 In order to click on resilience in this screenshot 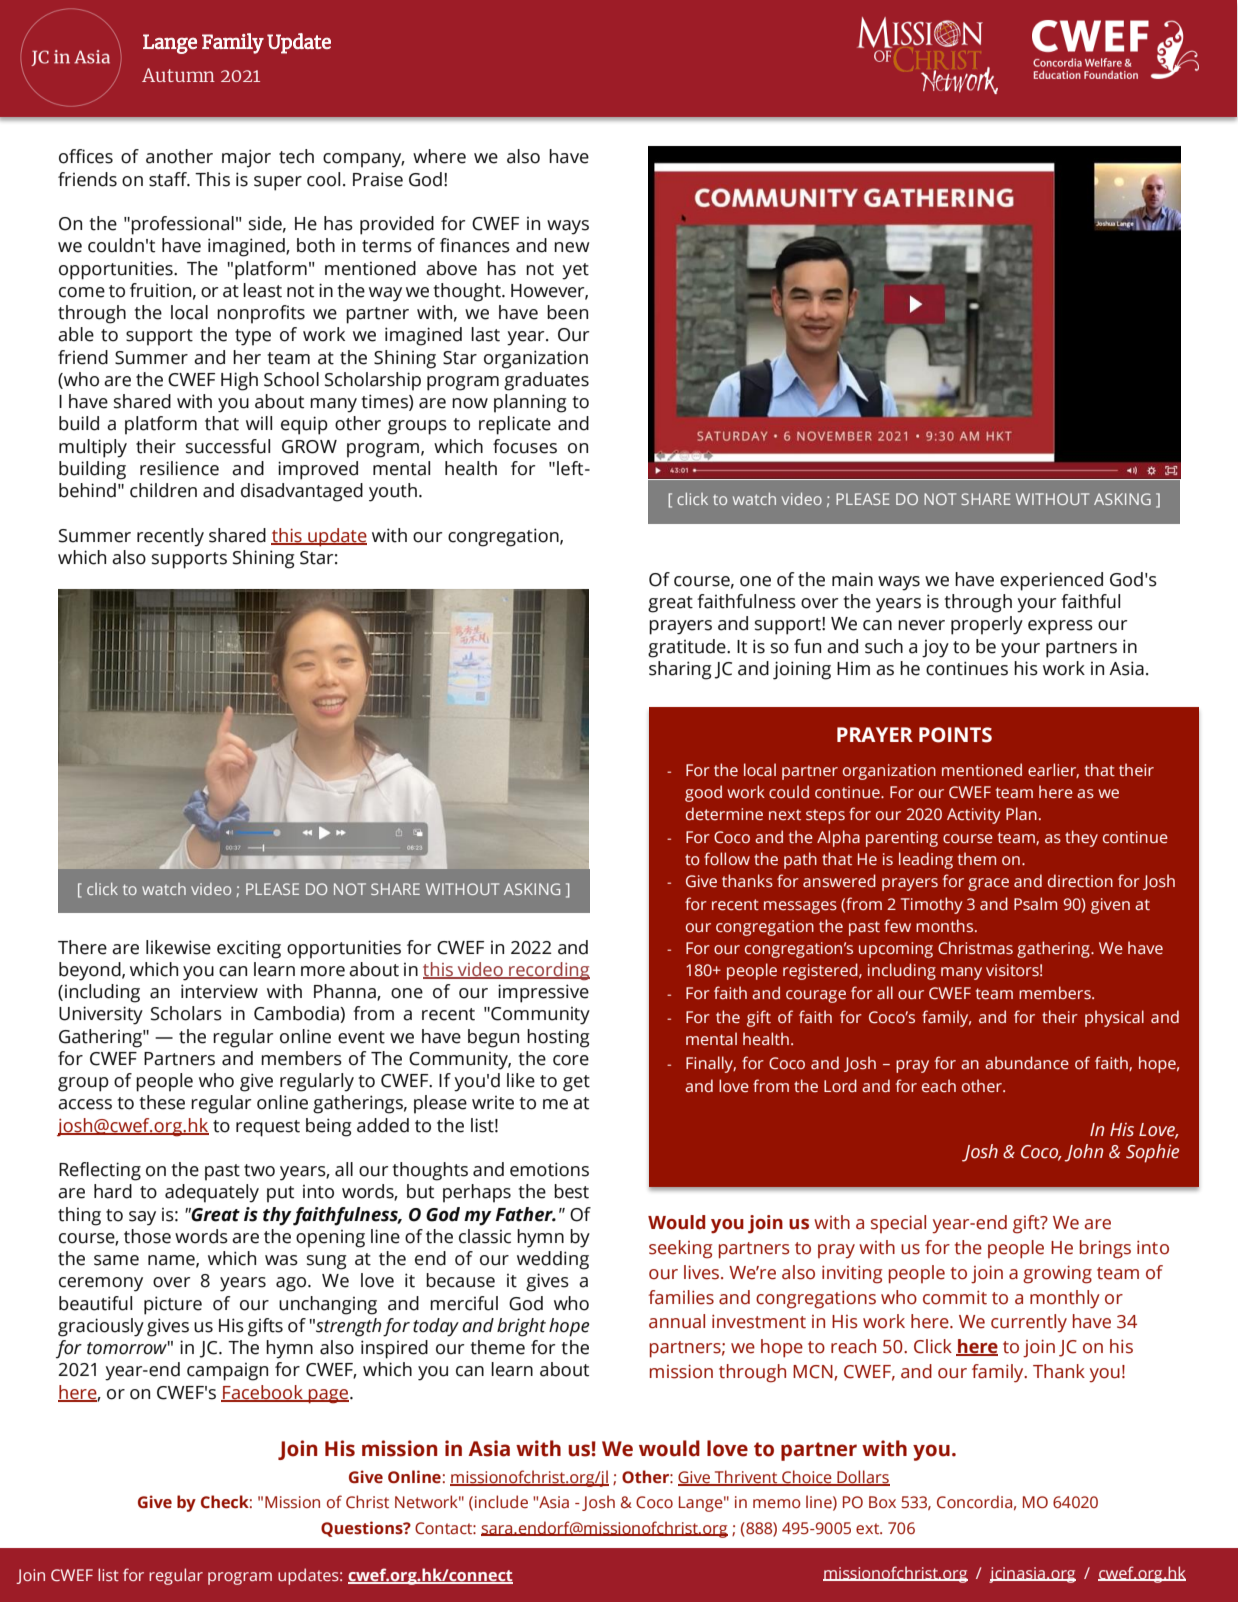, I will do `click(179, 468)`.
